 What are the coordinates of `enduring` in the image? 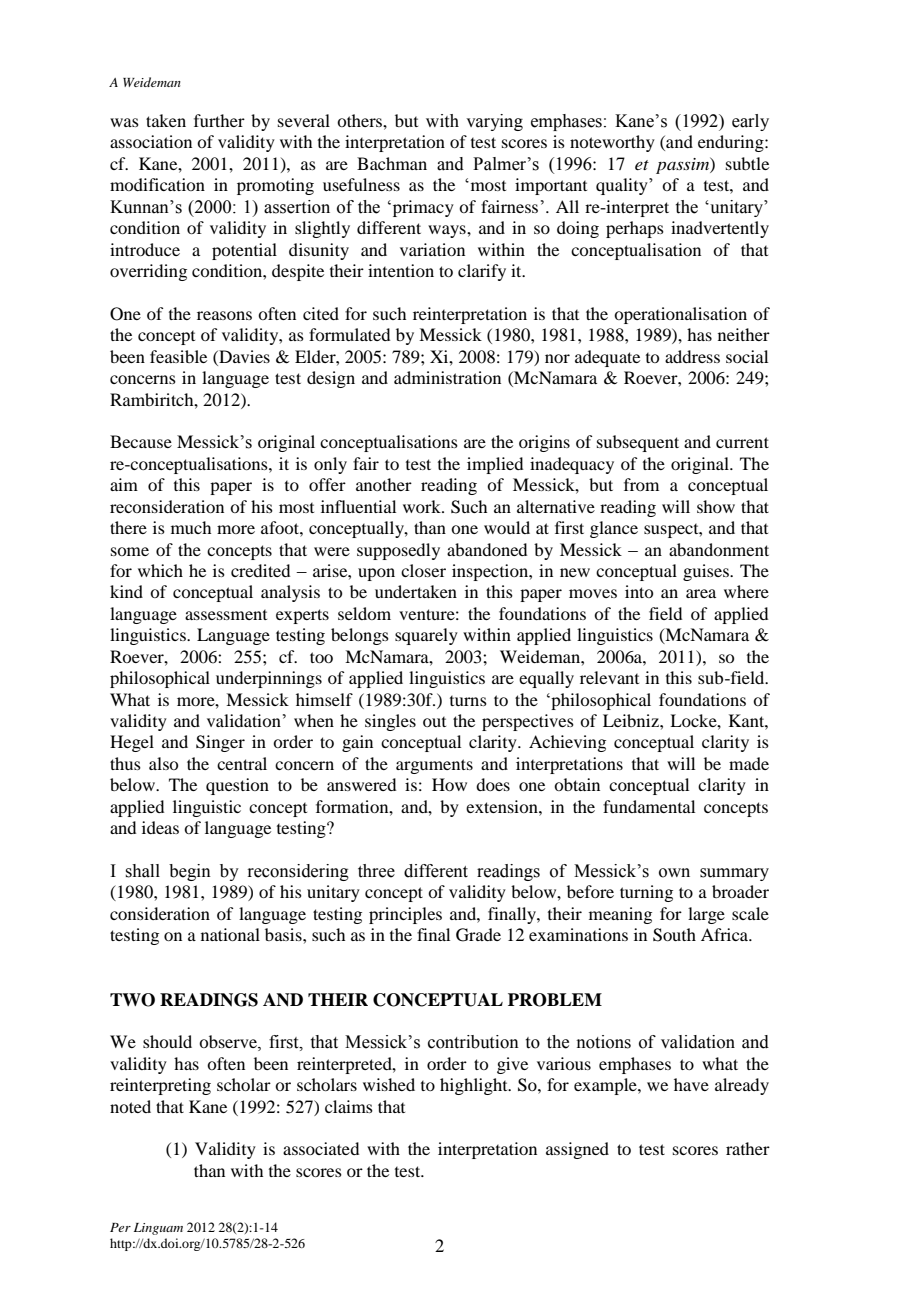 It's located at (732, 143).
